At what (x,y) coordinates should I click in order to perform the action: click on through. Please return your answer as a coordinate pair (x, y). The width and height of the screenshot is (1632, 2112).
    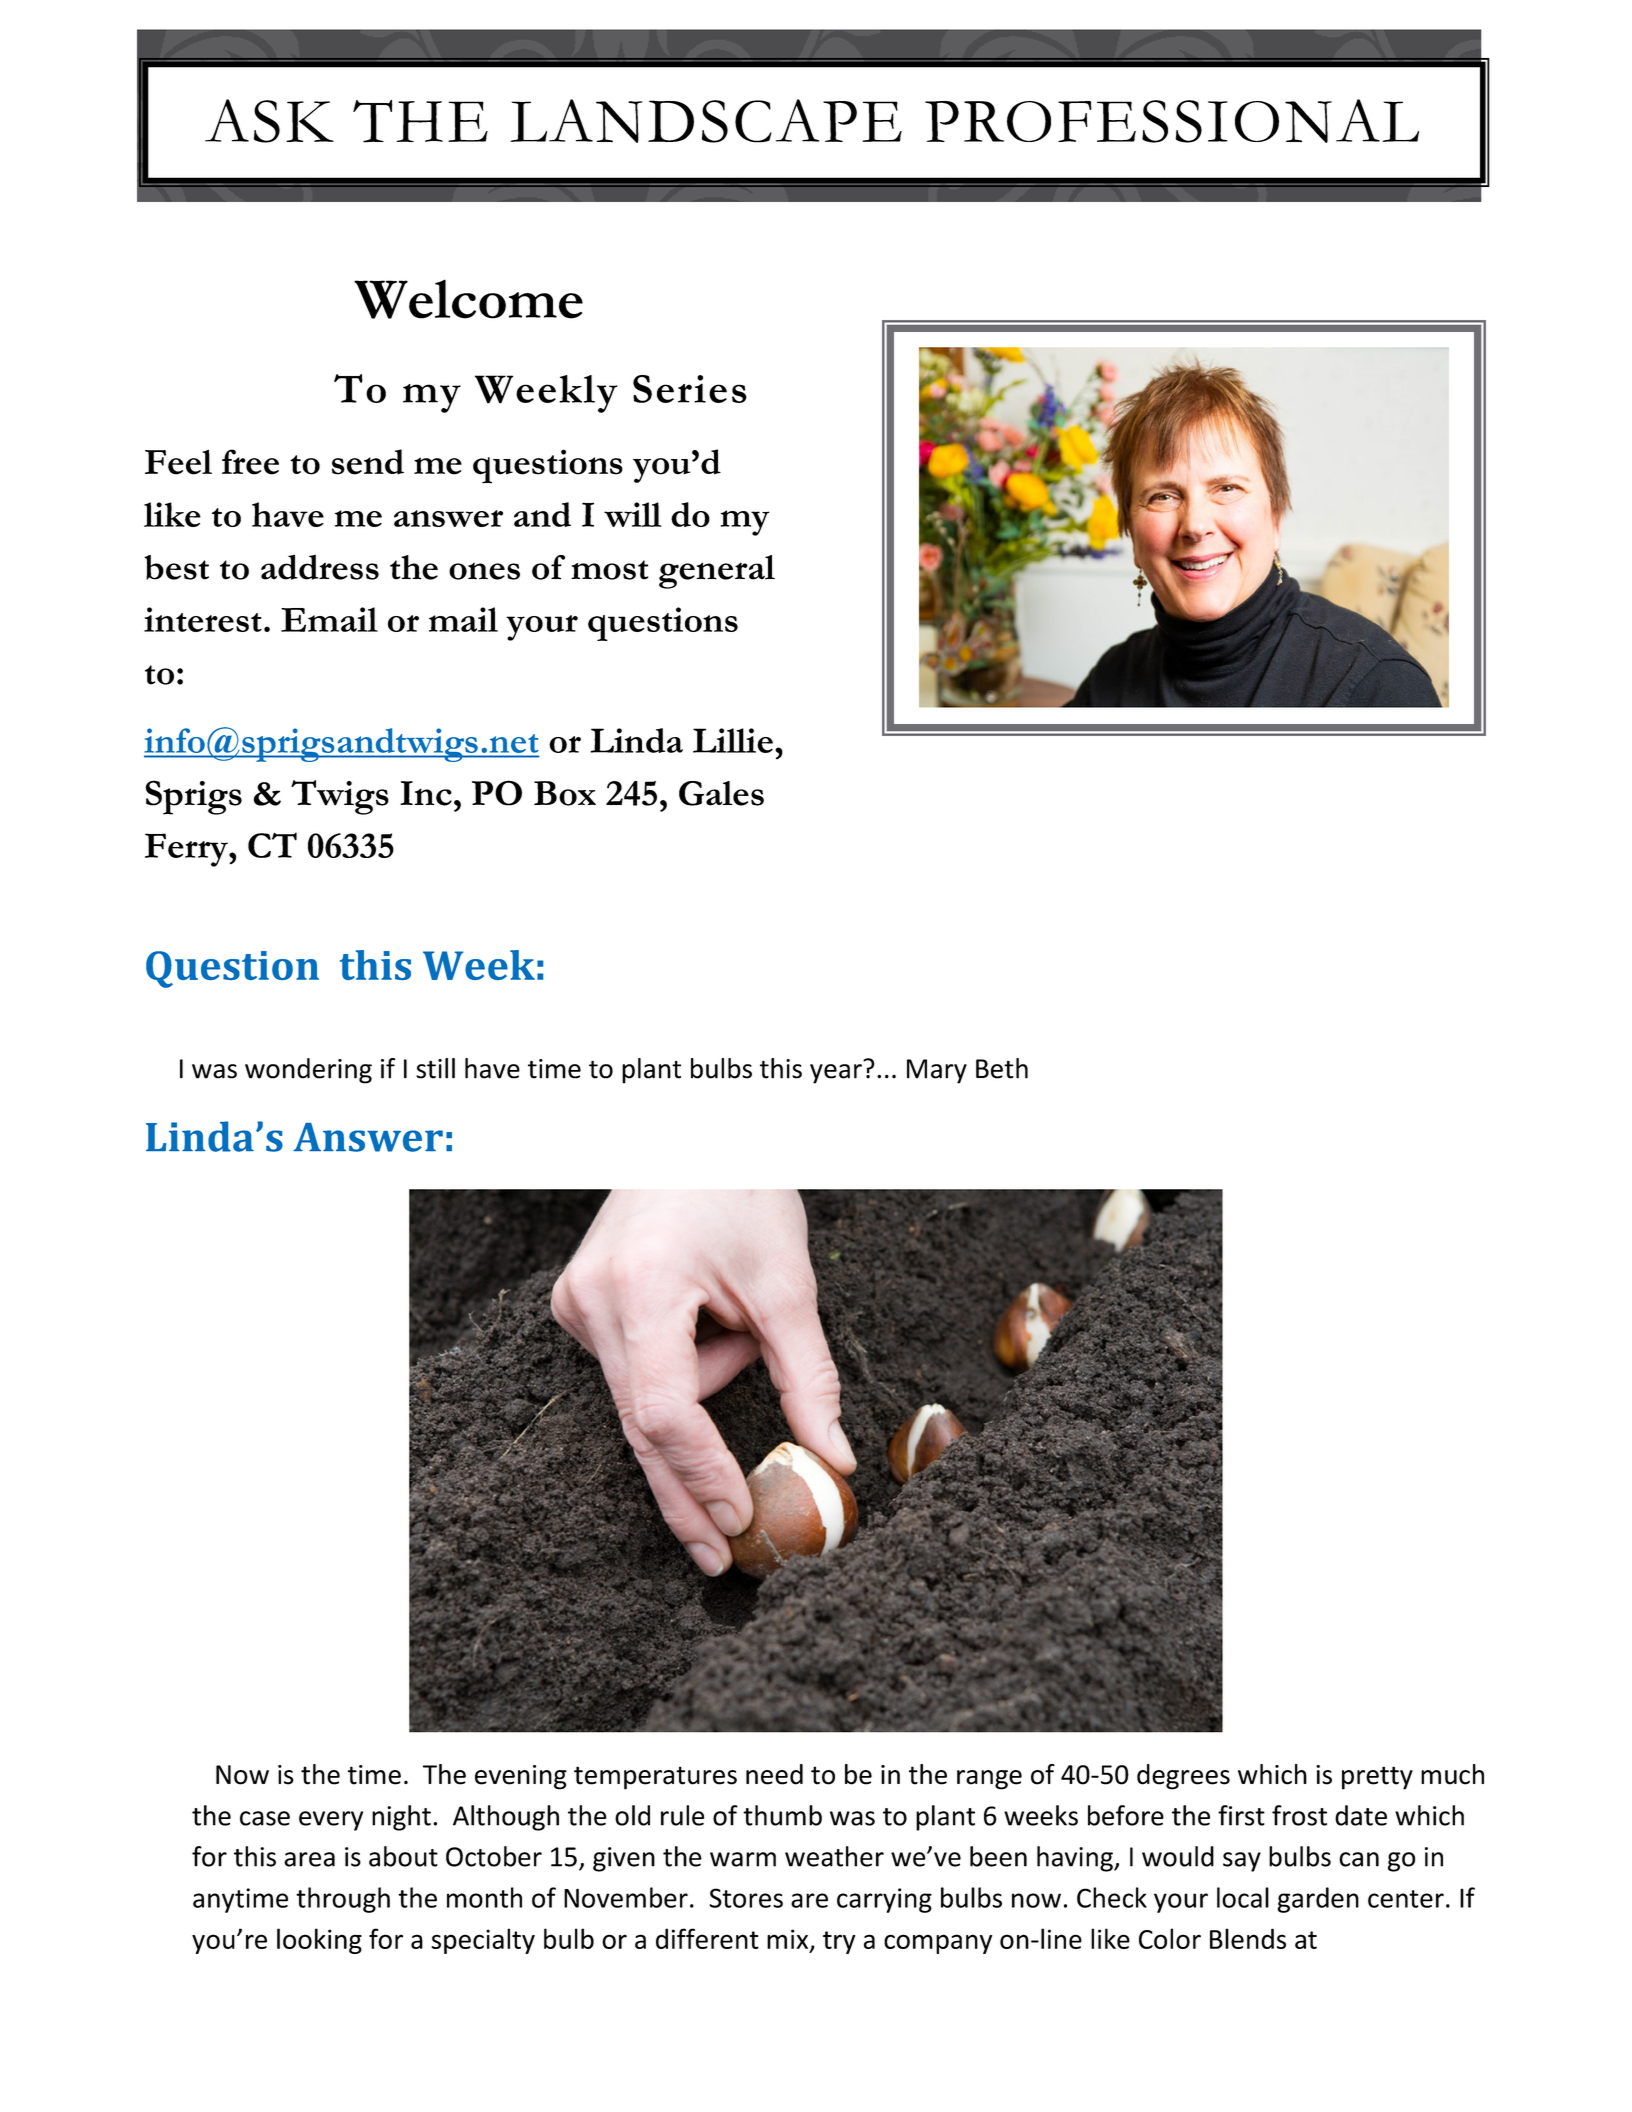
    Looking at the image, I should click on (343, 1900).
